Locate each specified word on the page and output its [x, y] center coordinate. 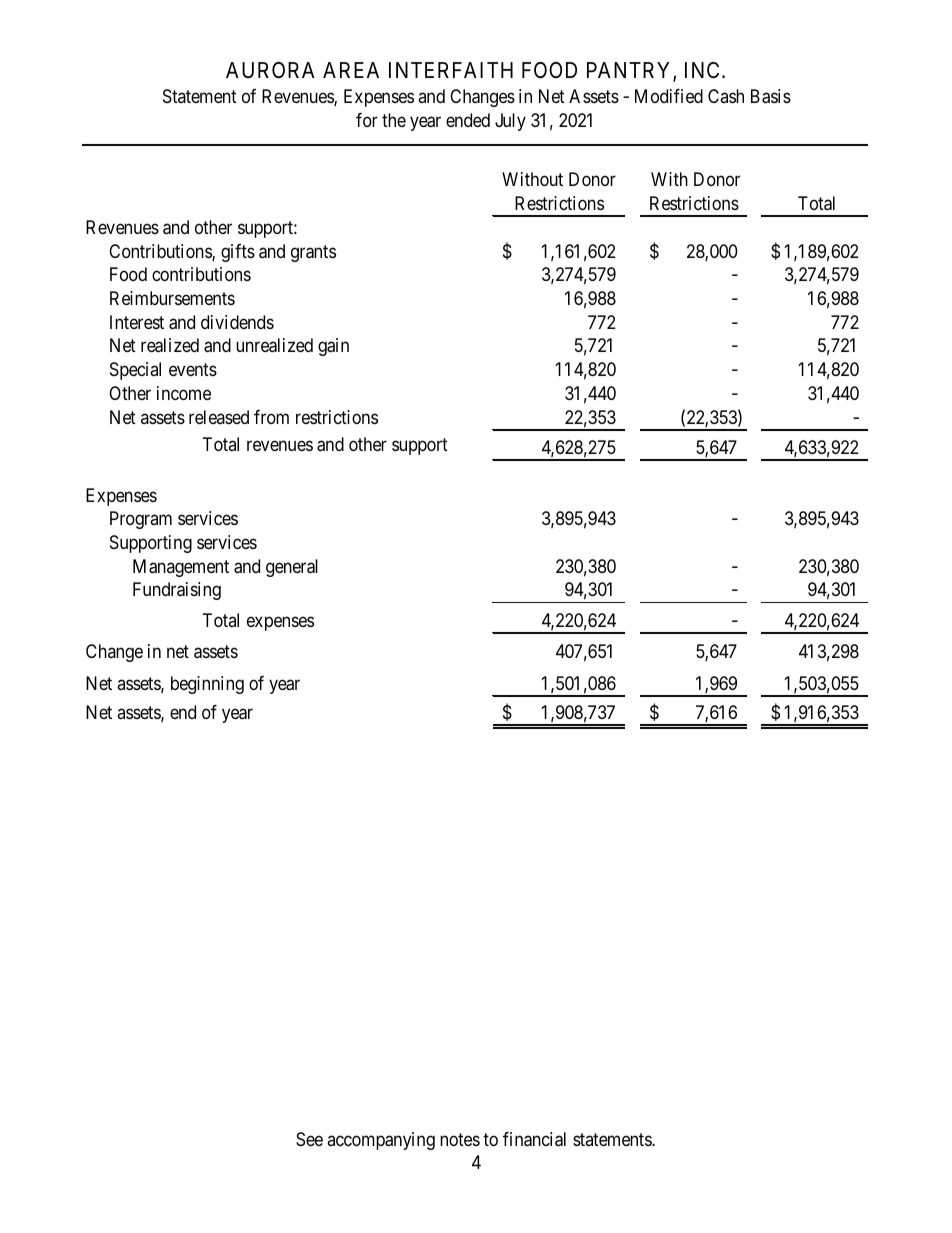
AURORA [270, 70]
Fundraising [177, 591]
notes [460, 1139]
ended [468, 120]
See [309, 1139]
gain [333, 347]
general [292, 568]
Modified [669, 96]
